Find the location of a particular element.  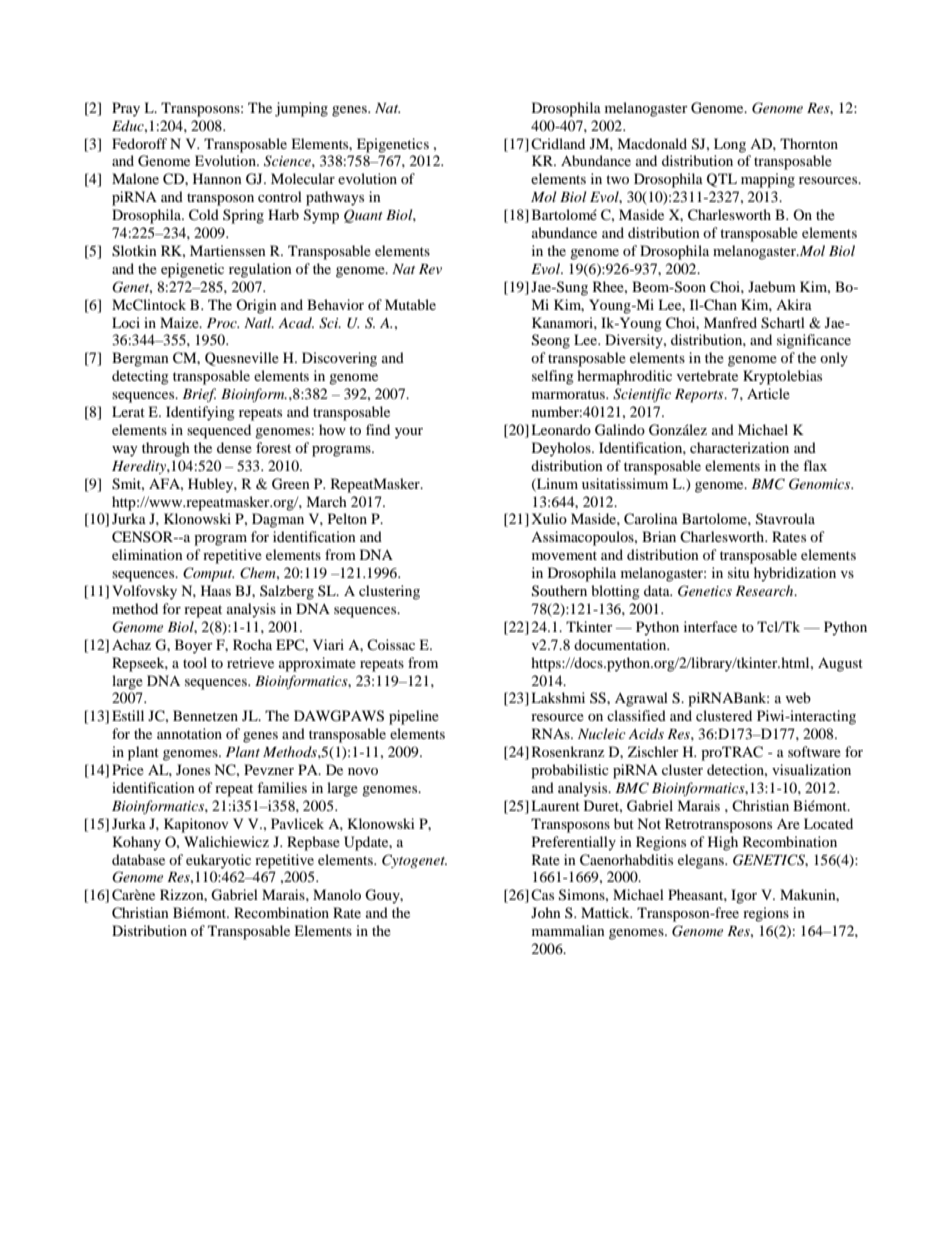

Southern is located at coordinates (559, 591).
